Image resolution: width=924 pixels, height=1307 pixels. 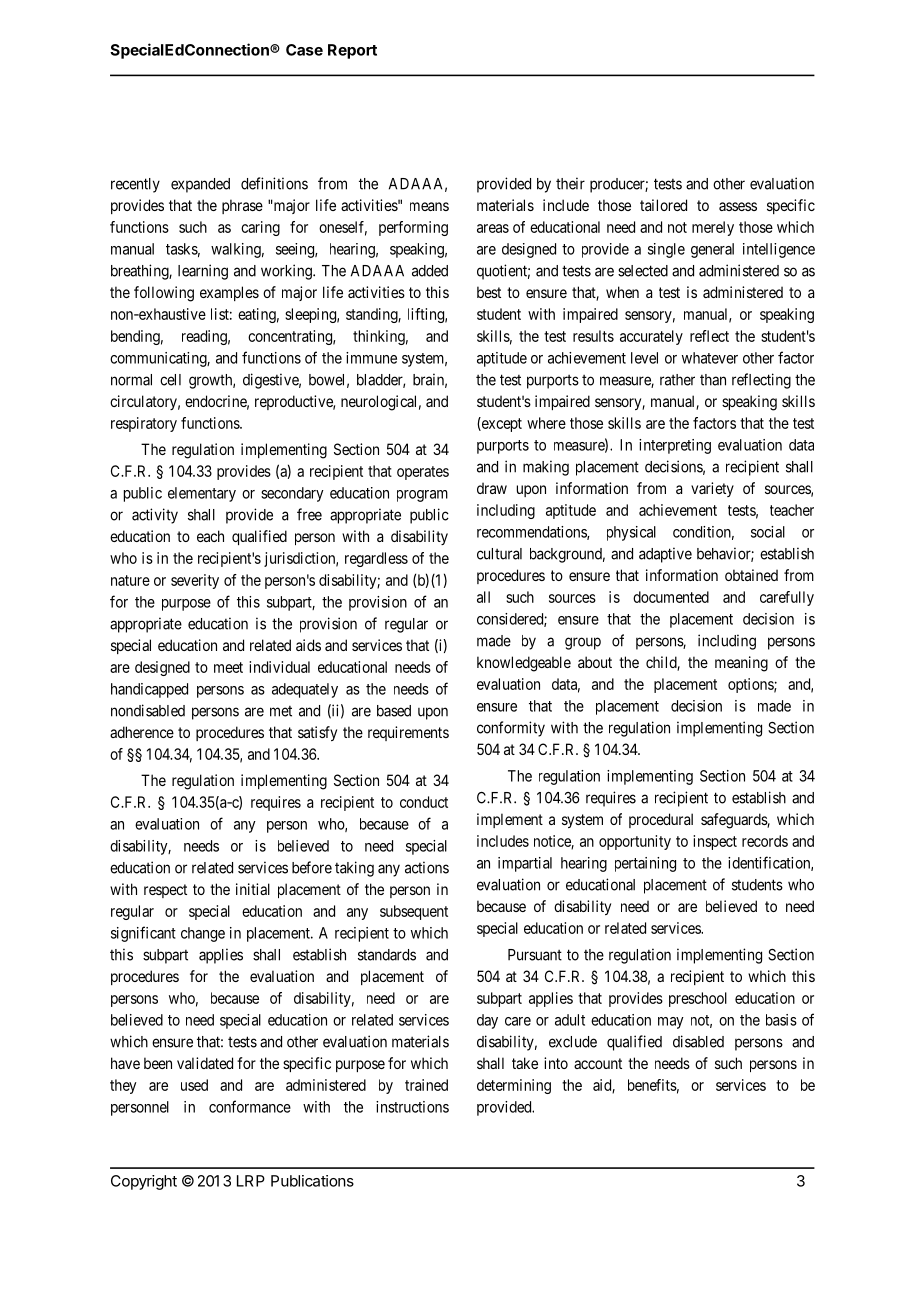 I want to click on respect, so click(x=165, y=891).
